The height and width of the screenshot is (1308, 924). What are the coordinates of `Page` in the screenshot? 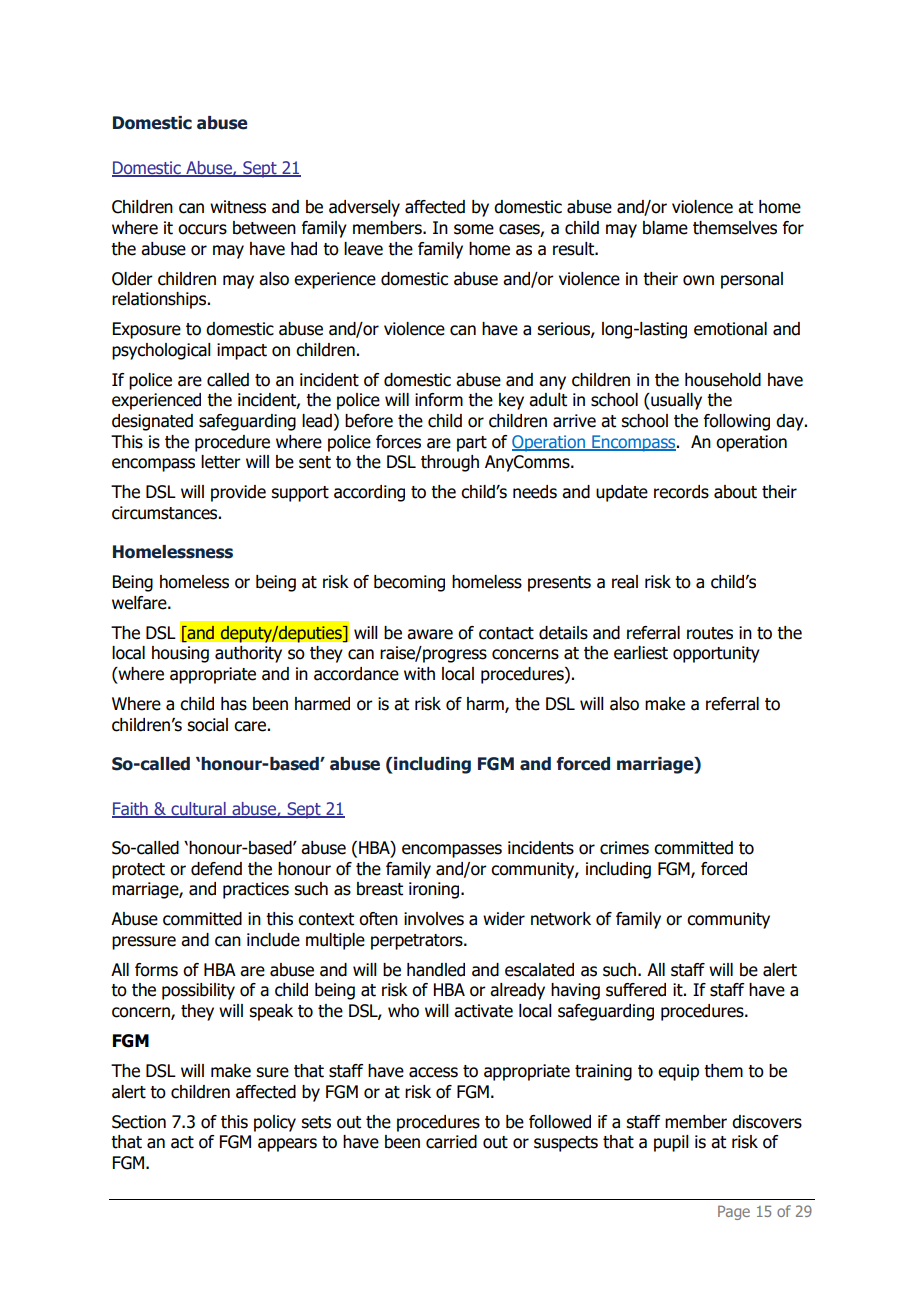 It's located at (734, 1212).
